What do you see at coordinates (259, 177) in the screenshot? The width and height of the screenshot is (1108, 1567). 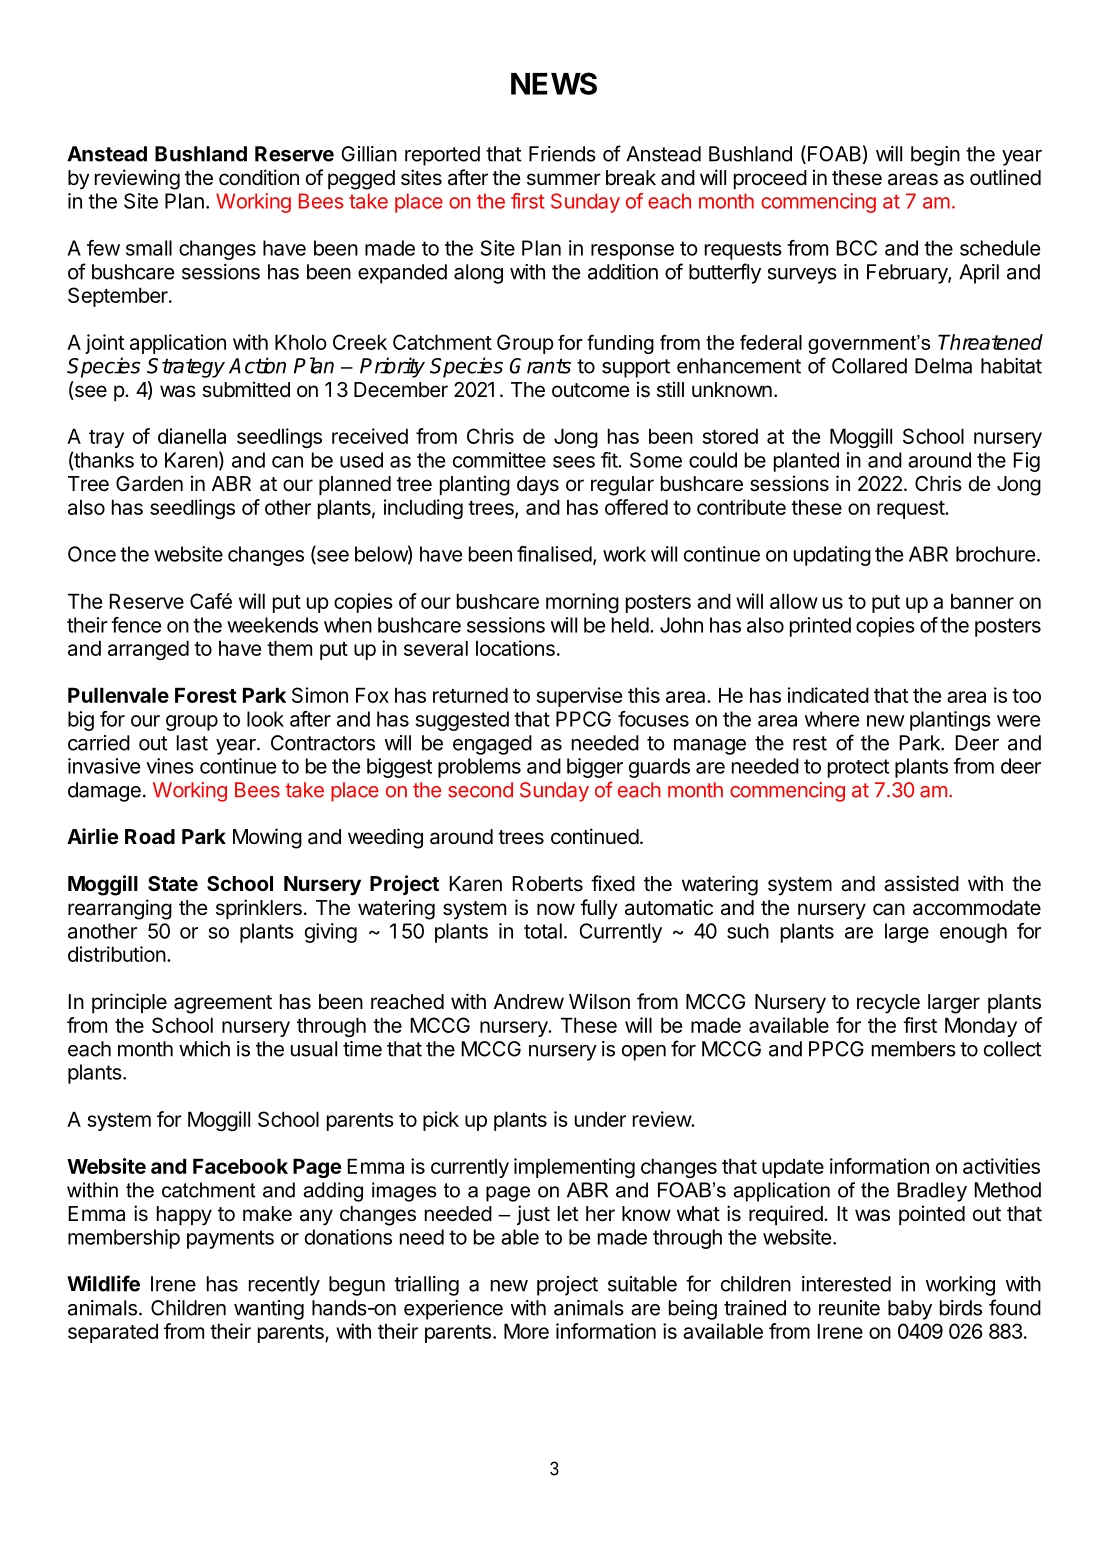 I see `condition` at bounding box center [259, 177].
